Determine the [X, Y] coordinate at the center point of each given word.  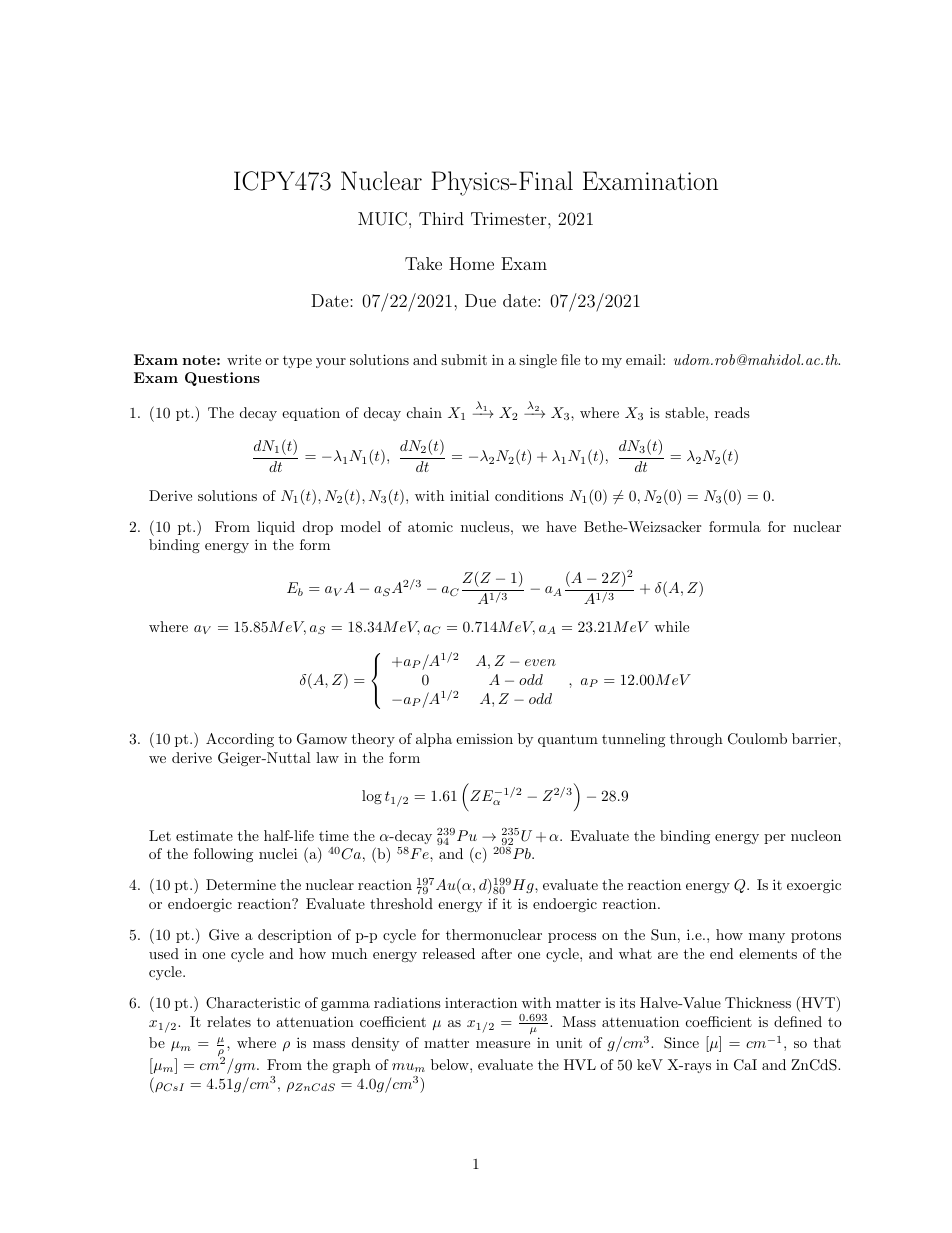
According [240, 740]
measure [503, 1044]
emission [484, 738]
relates [229, 1021]
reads [732, 412]
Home [471, 263]
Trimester [510, 218]
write [244, 359]
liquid [276, 528]
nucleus [485, 526]
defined [798, 1021]
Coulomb [757, 739]
